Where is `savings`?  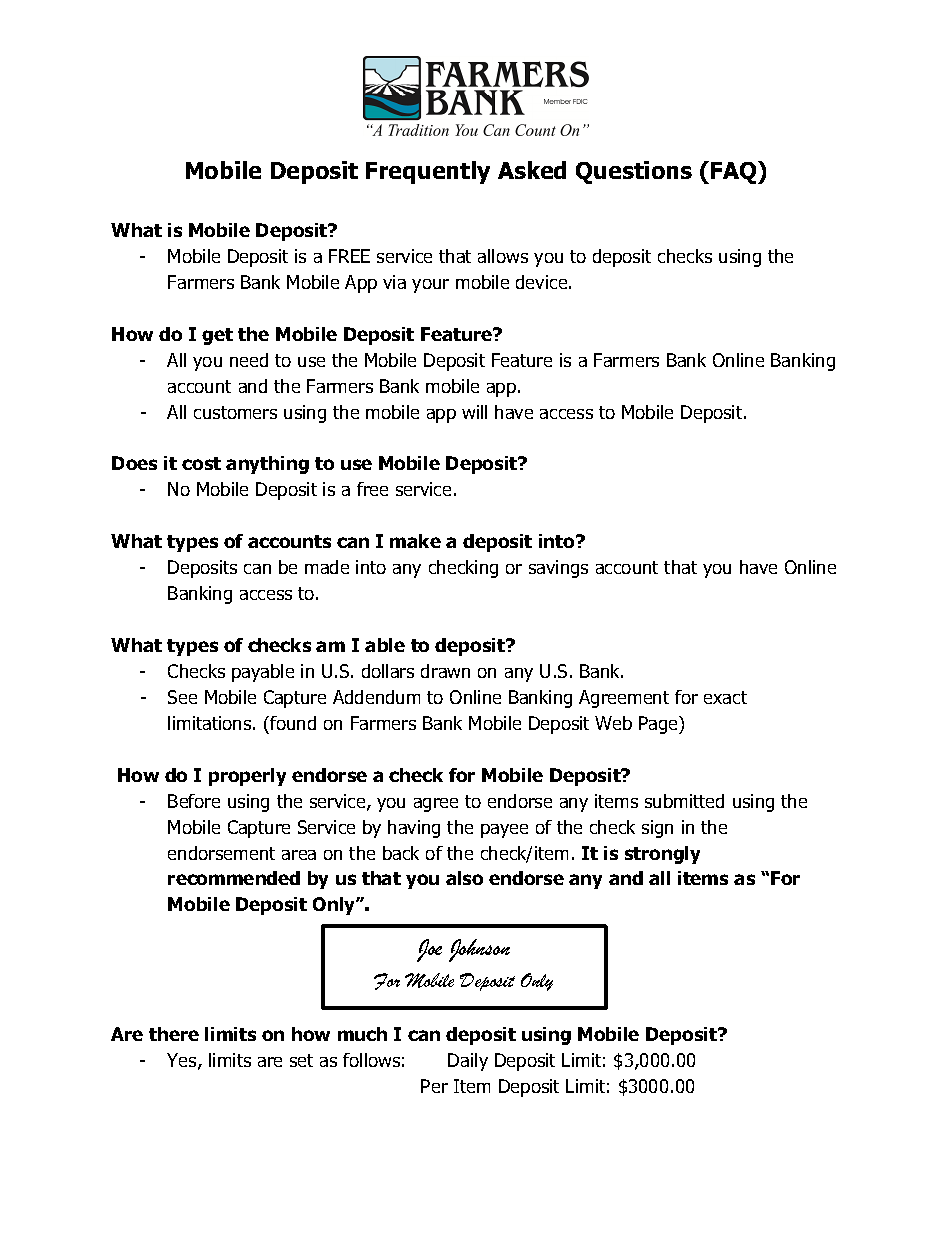 savings is located at coordinates (558, 569).
